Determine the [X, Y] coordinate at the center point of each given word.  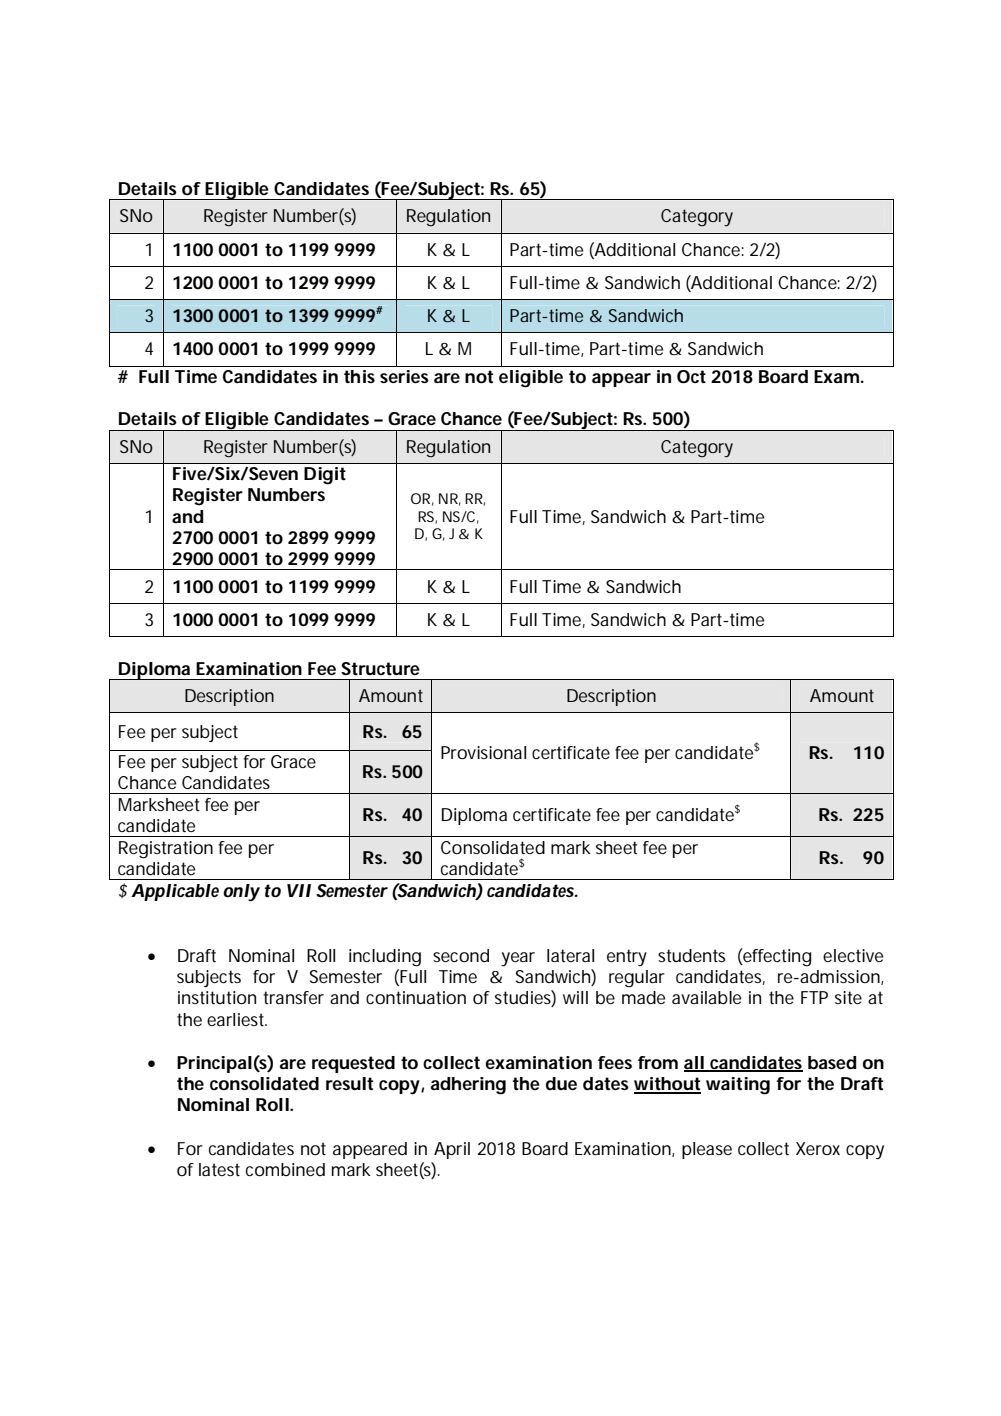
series [404, 376]
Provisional [483, 752]
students [691, 955]
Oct [691, 377]
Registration [166, 850]
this [359, 376]
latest [219, 1169]
